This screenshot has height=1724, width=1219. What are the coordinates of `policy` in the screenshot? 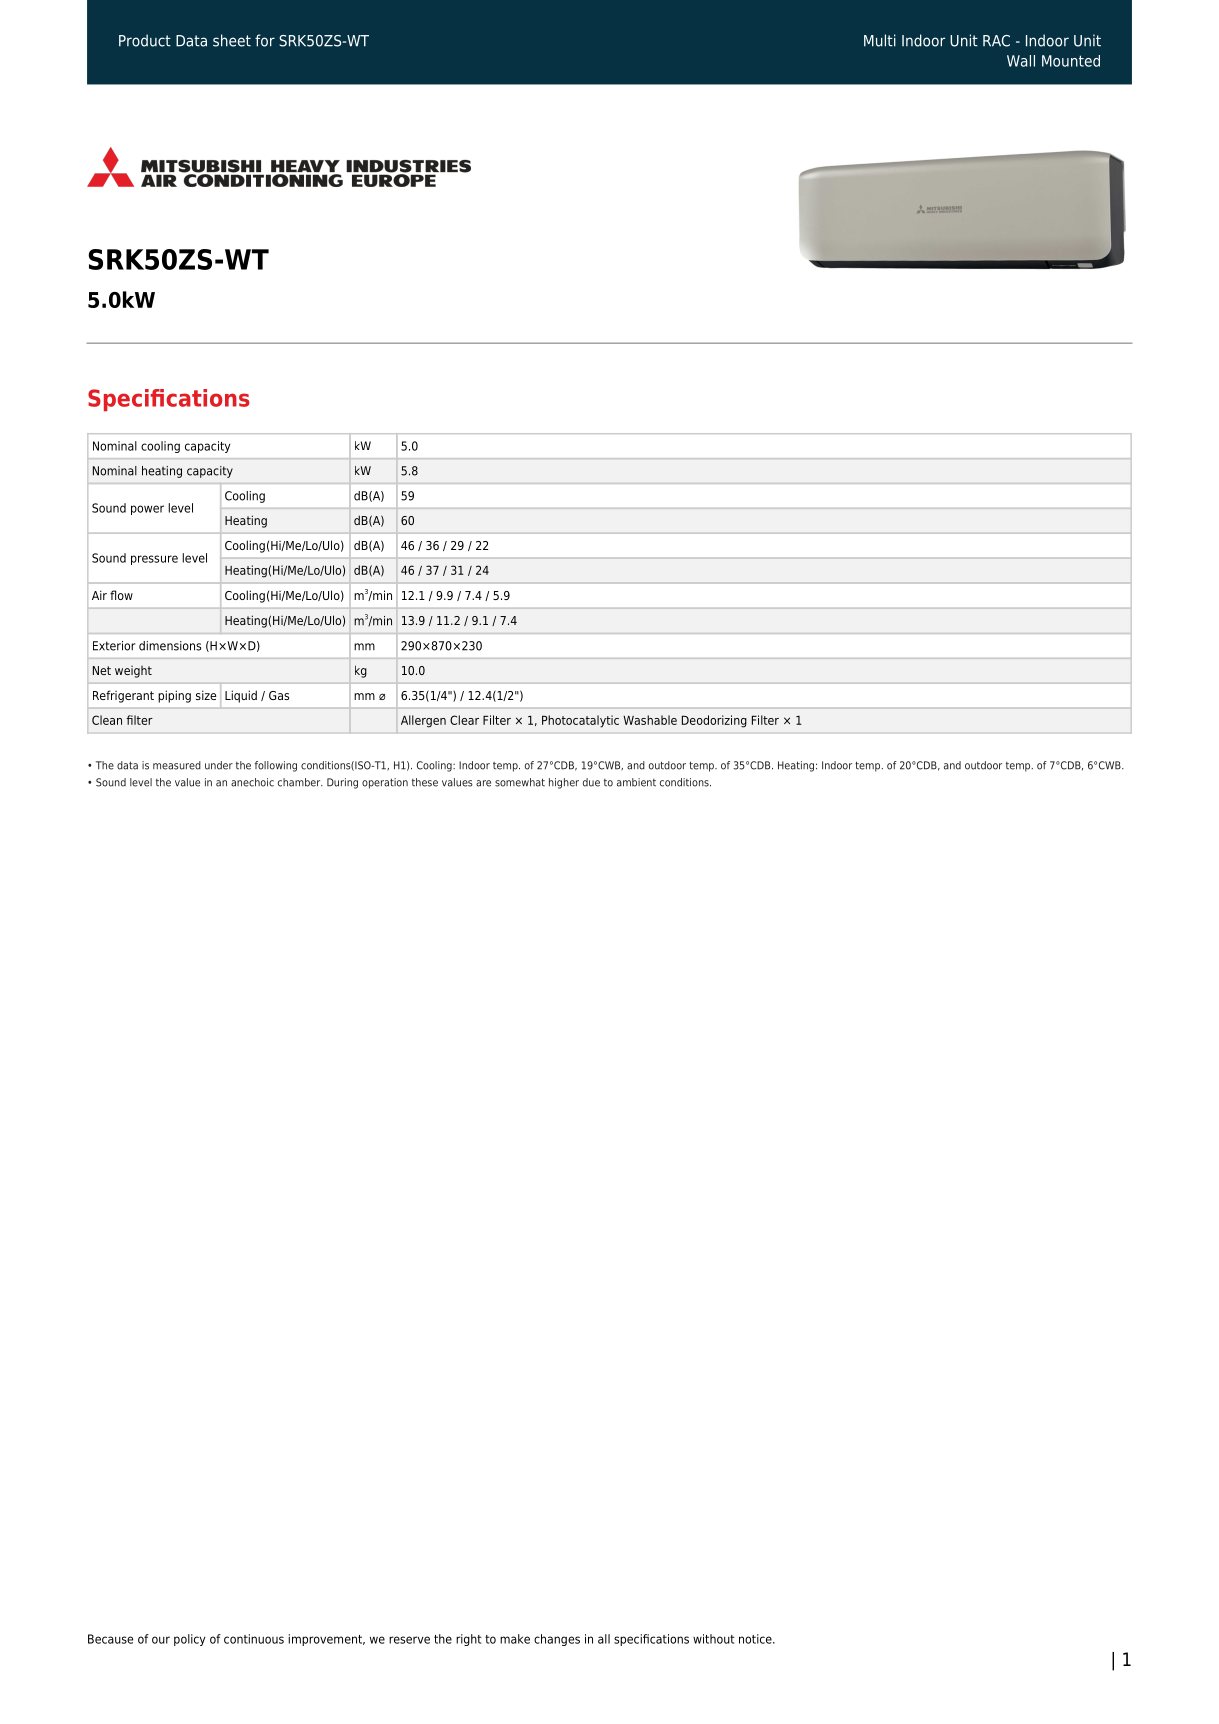 It's located at (190, 1640).
